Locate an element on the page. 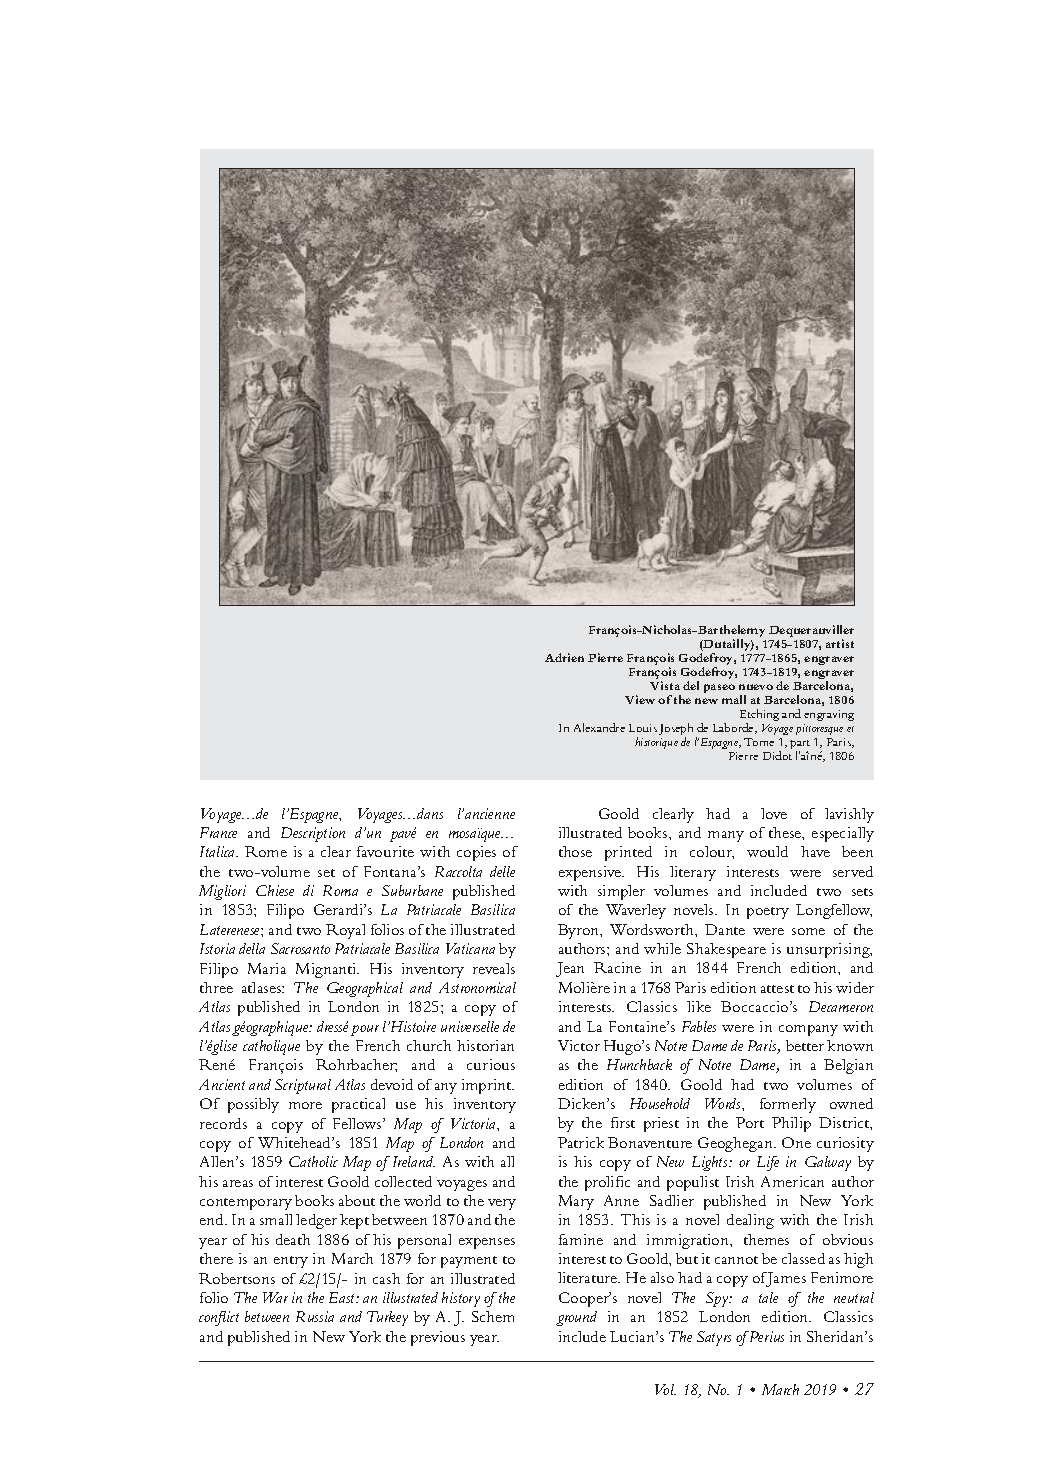 The width and height of the document is (1049, 1483). Maria is located at coordinates (267, 968).
